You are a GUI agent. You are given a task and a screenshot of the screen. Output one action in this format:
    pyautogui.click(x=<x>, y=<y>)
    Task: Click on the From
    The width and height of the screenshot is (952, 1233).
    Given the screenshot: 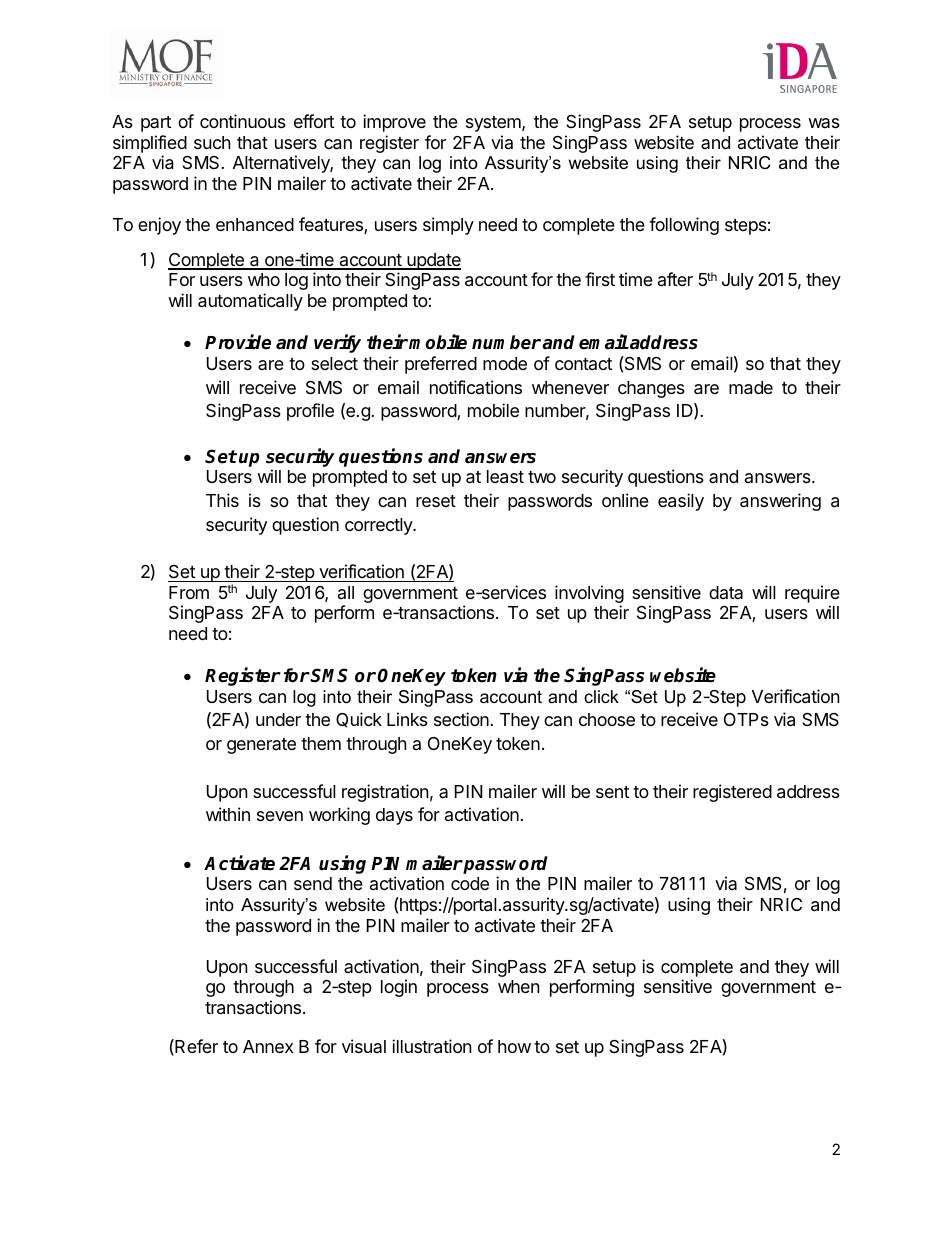 What is the action you would take?
    pyautogui.click(x=189, y=592)
